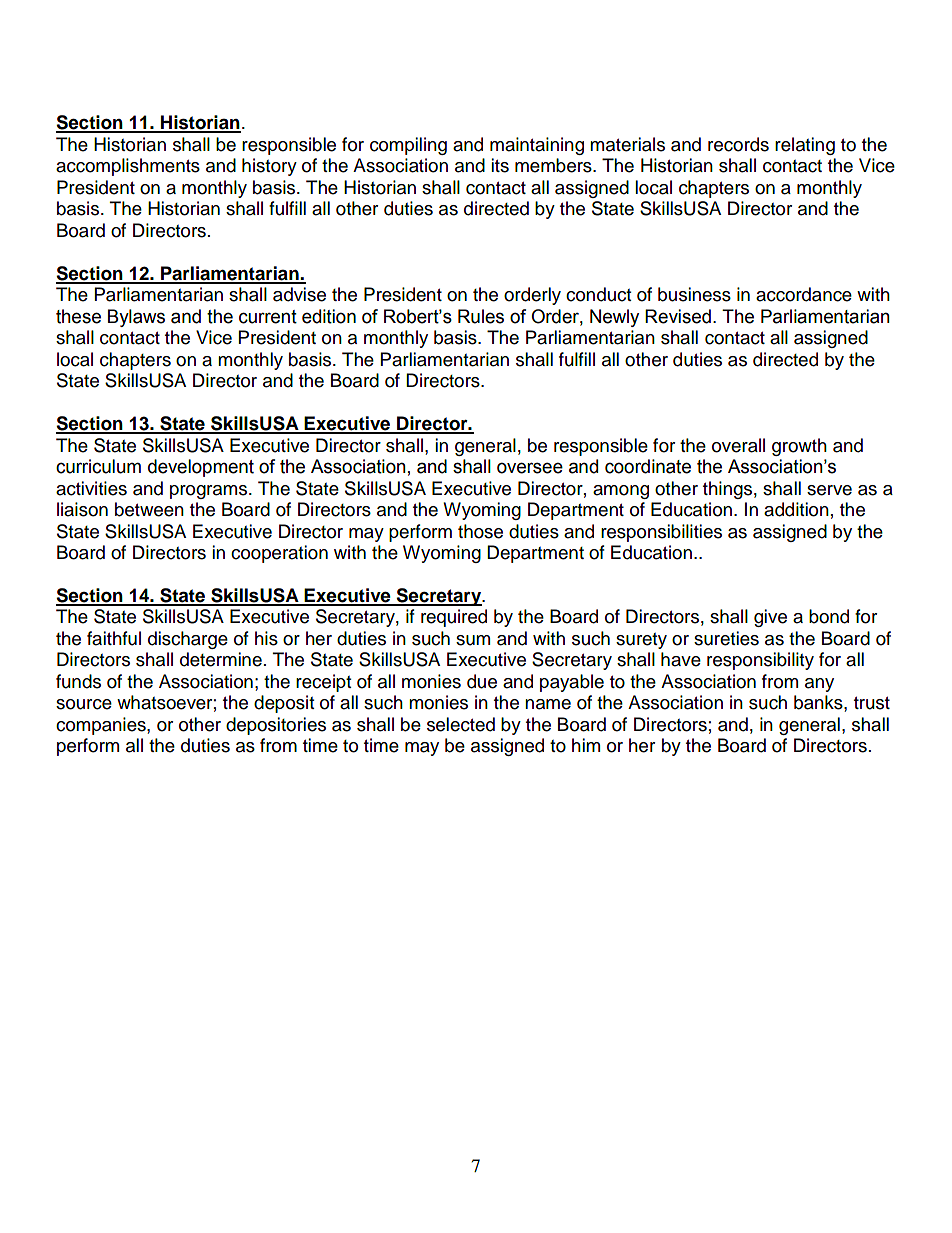 The image size is (952, 1233). What do you see at coordinates (530, 468) in the screenshot?
I see `oversee` at bounding box center [530, 468].
